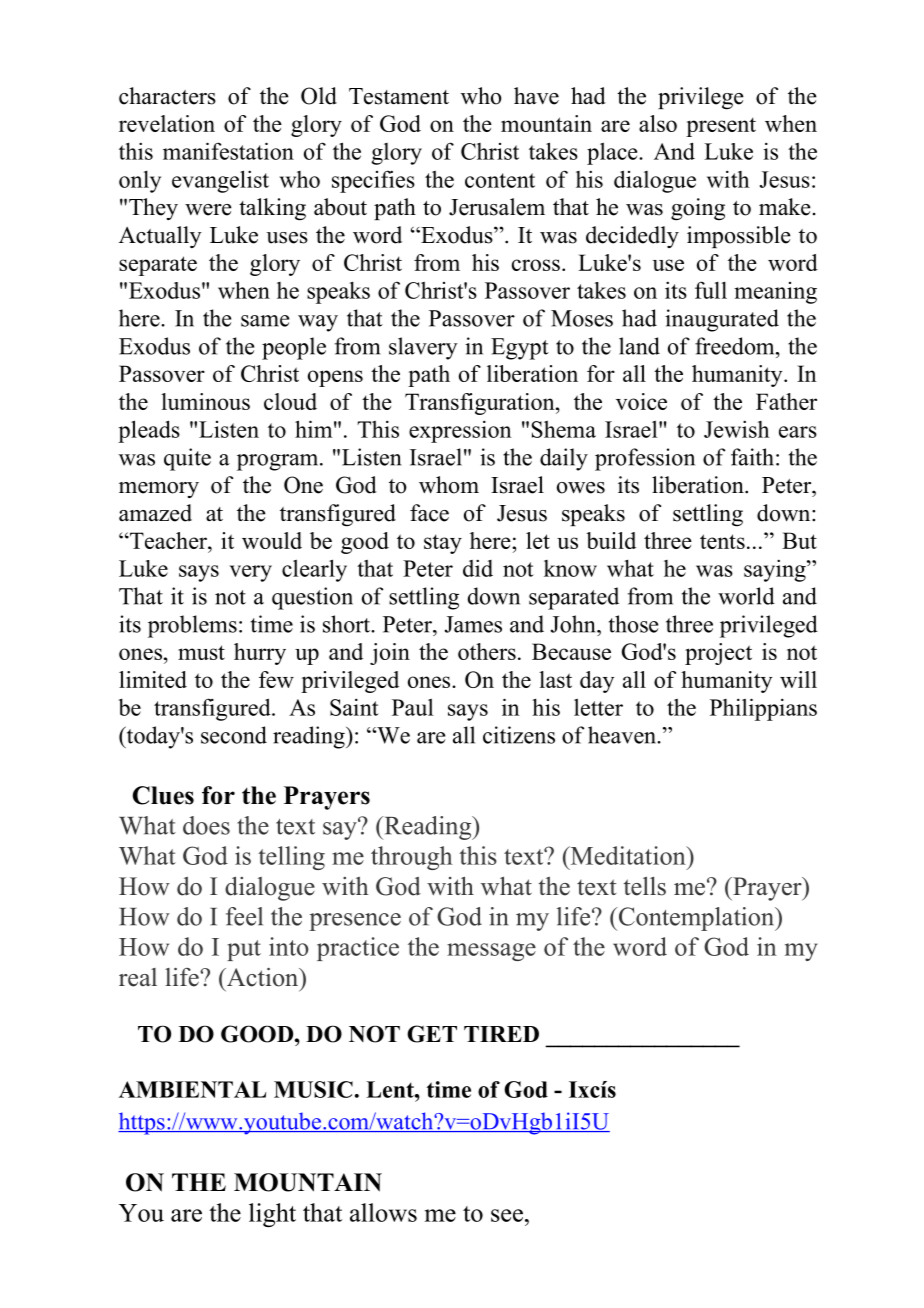  Describe the element at coordinates (272, 1215) in the page. I see `light` at that location.
